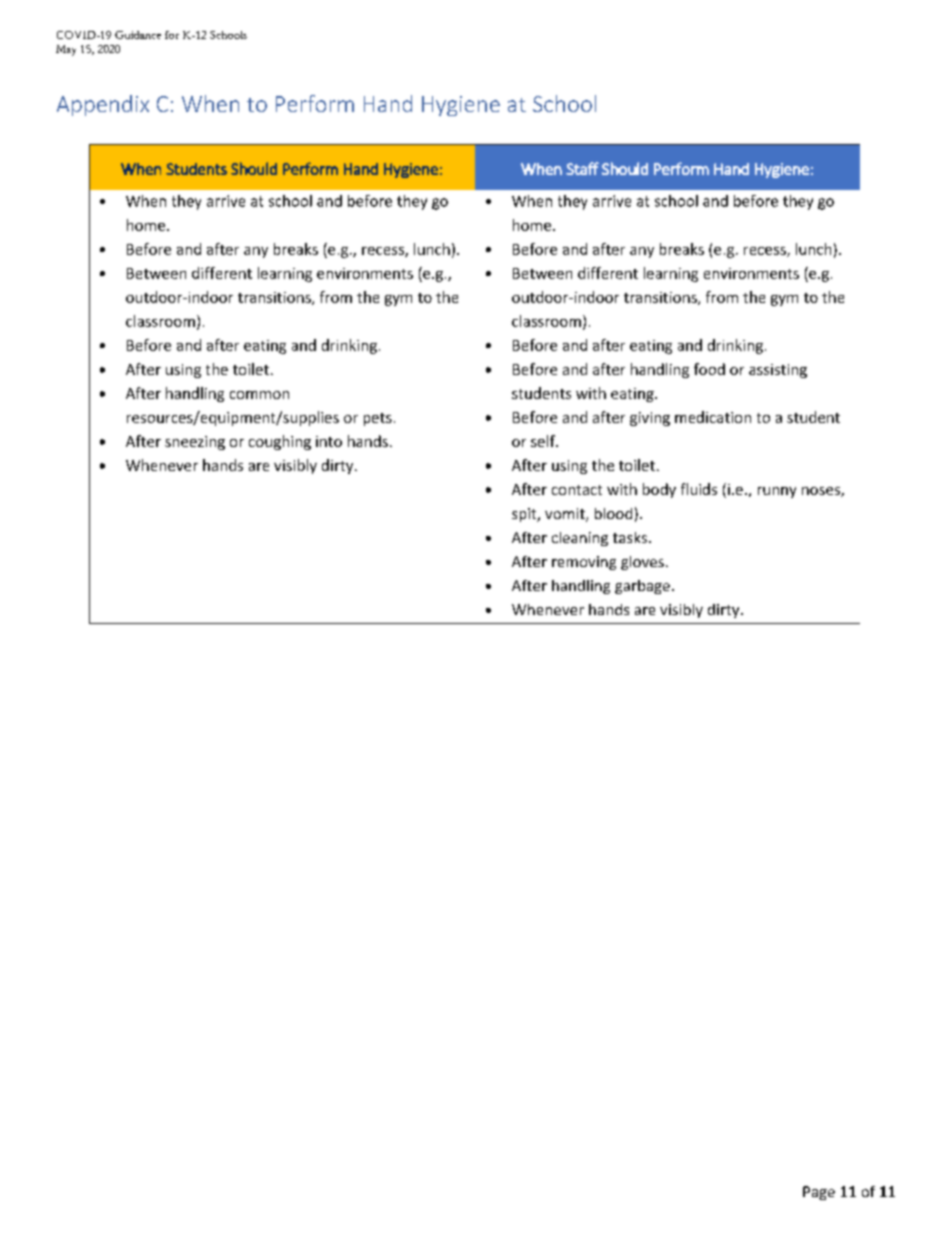 The height and width of the screenshot is (1233, 952). I want to click on sneezing, so click(195, 443).
